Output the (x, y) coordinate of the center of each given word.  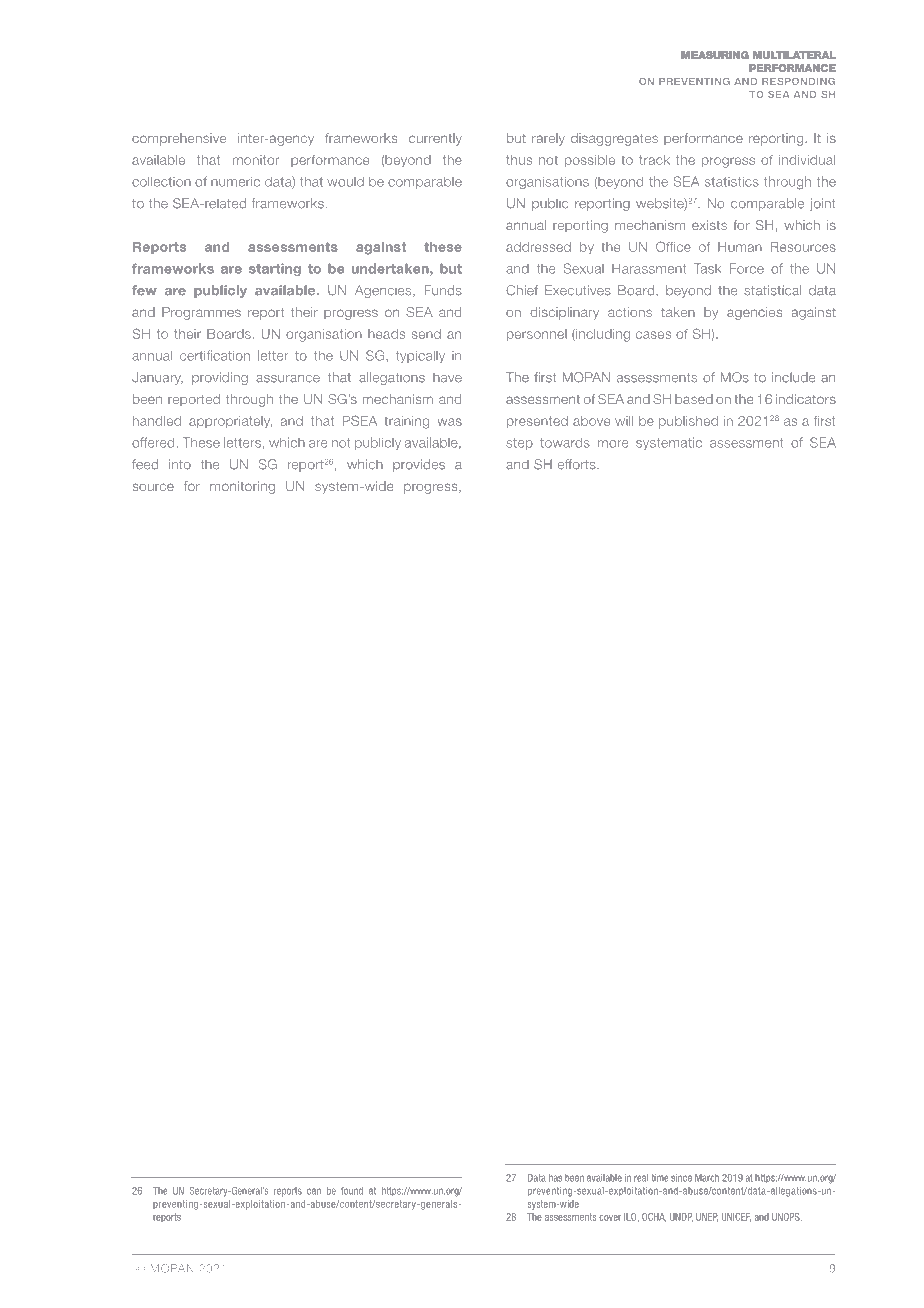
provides (419, 465)
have (447, 378)
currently (435, 139)
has (555, 1178)
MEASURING (715, 55)
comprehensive (179, 139)
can (314, 1191)
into (180, 464)
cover (610, 1218)
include (793, 377)
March (707, 1178)
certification (215, 355)
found (352, 1191)
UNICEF (736, 1217)
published (688, 422)
